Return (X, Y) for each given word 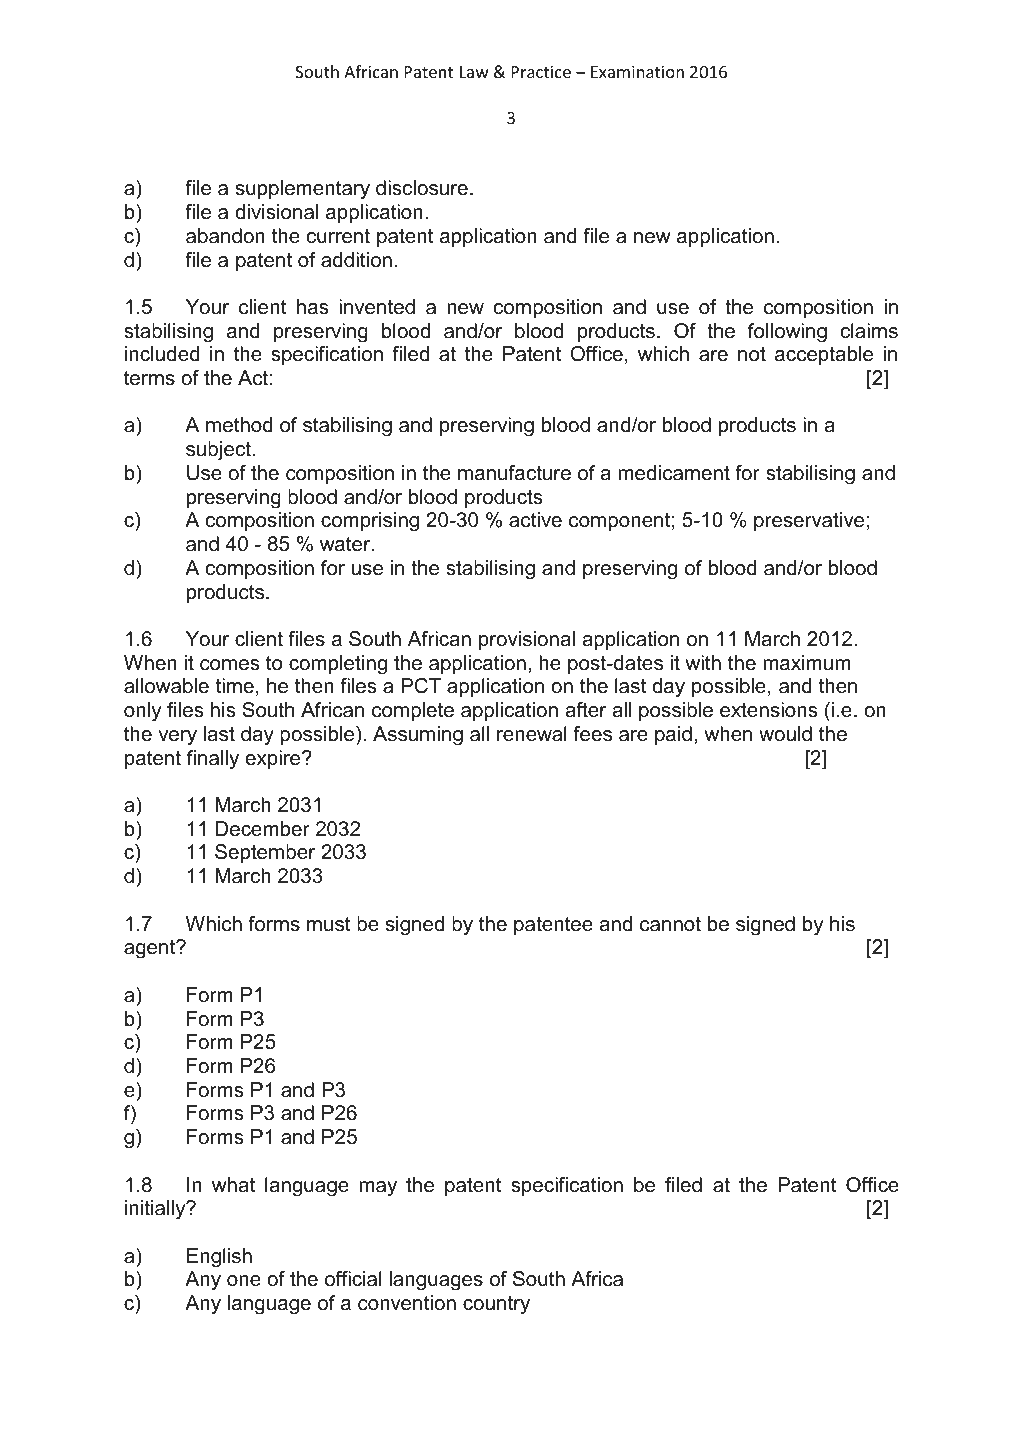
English (219, 1258)
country (496, 1305)
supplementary (303, 190)
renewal (532, 734)
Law (474, 72)
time (235, 686)
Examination (637, 71)
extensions (769, 710)
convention (407, 1303)
